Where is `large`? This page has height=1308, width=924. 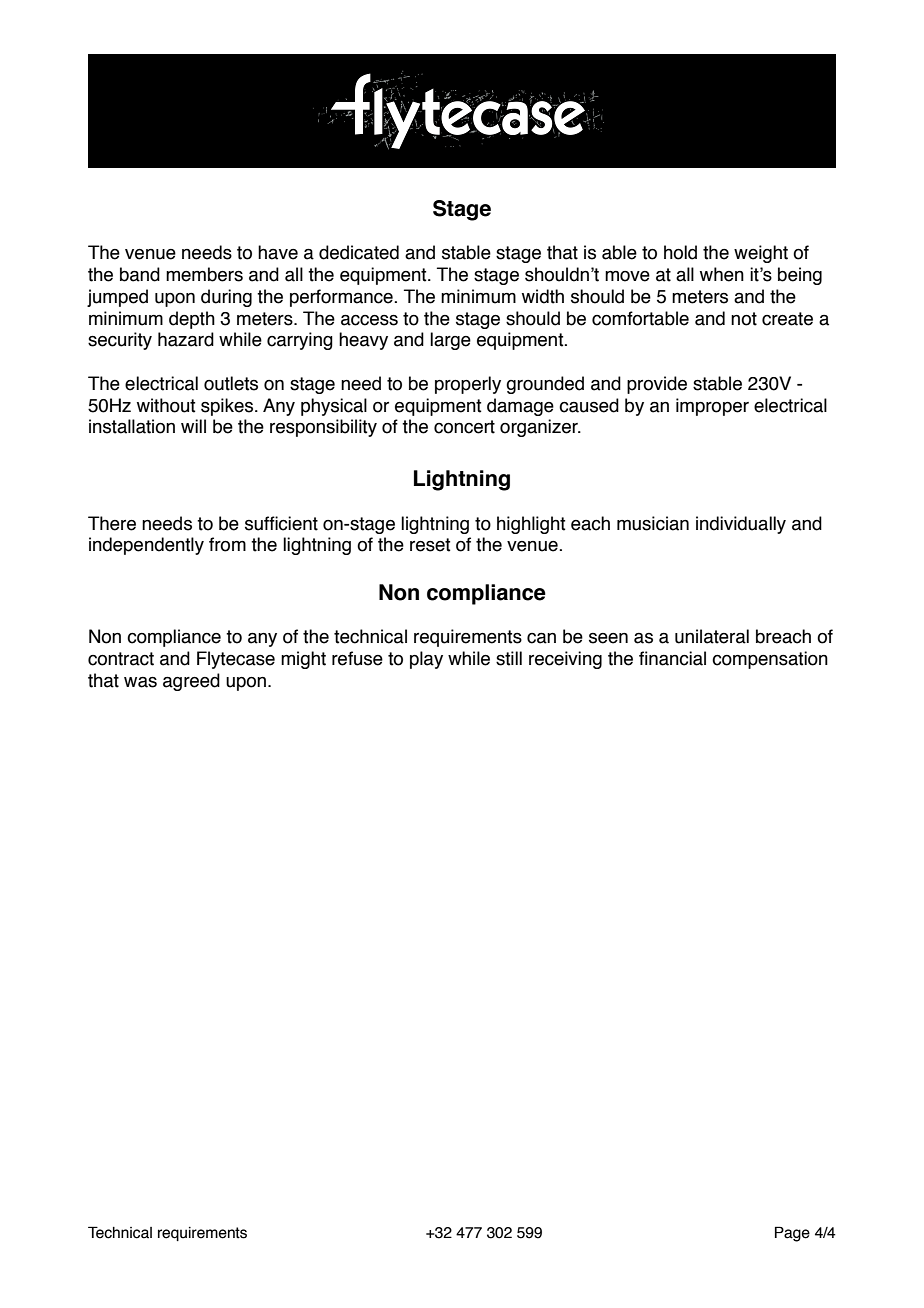 large is located at coordinates (450, 341).
